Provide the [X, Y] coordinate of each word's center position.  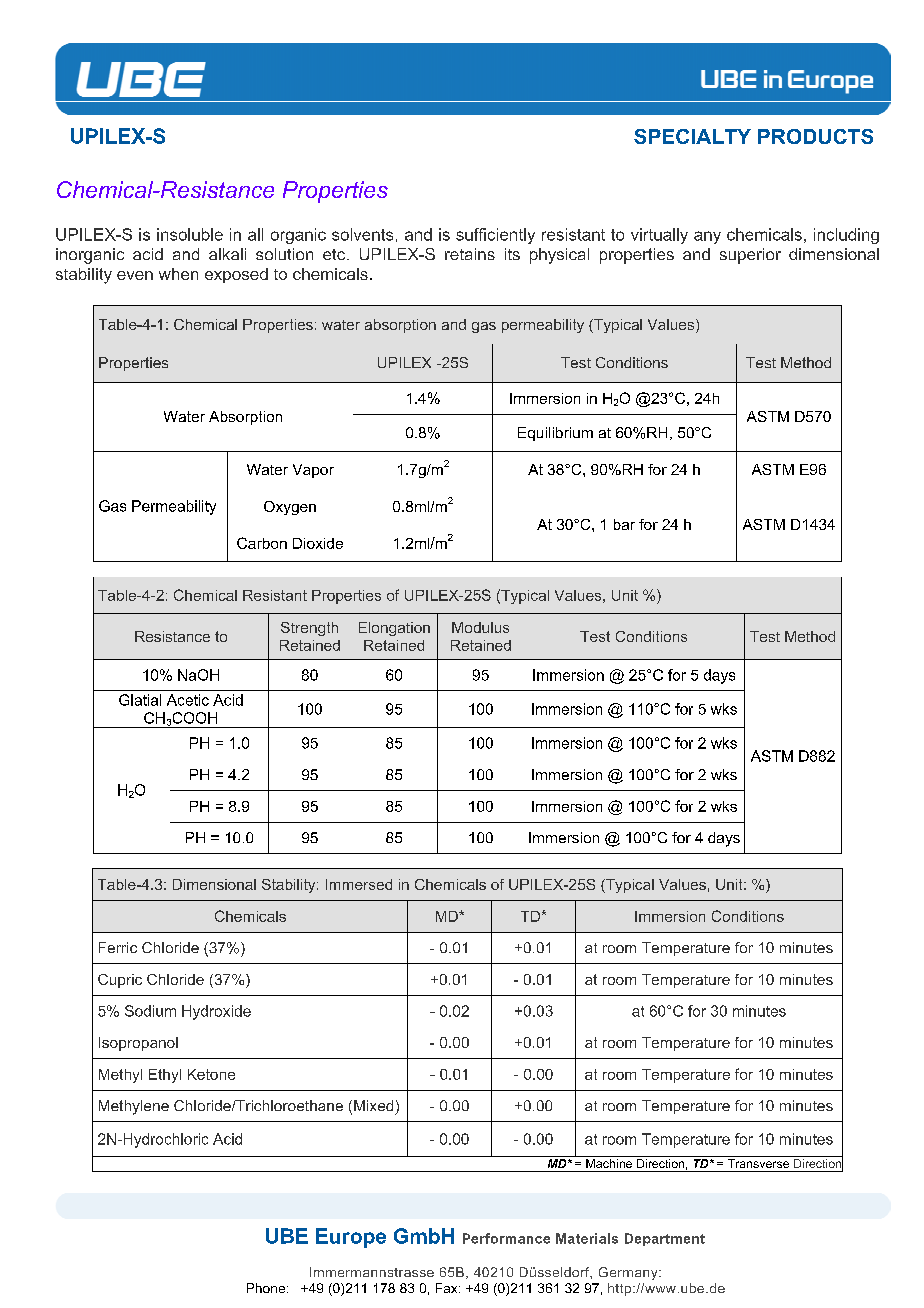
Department [665, 1239]
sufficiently [495, 236]
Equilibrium [555, 434]
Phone [267, 1288]
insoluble [190, 234]
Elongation [394, 629]
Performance [506, 1238]
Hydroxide [216, 1012]
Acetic [188, 700]
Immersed [359, 884]
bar [624, 524]
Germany [629, 1273]
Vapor [313, 471]
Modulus [480, 627]
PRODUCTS [815, 136]
